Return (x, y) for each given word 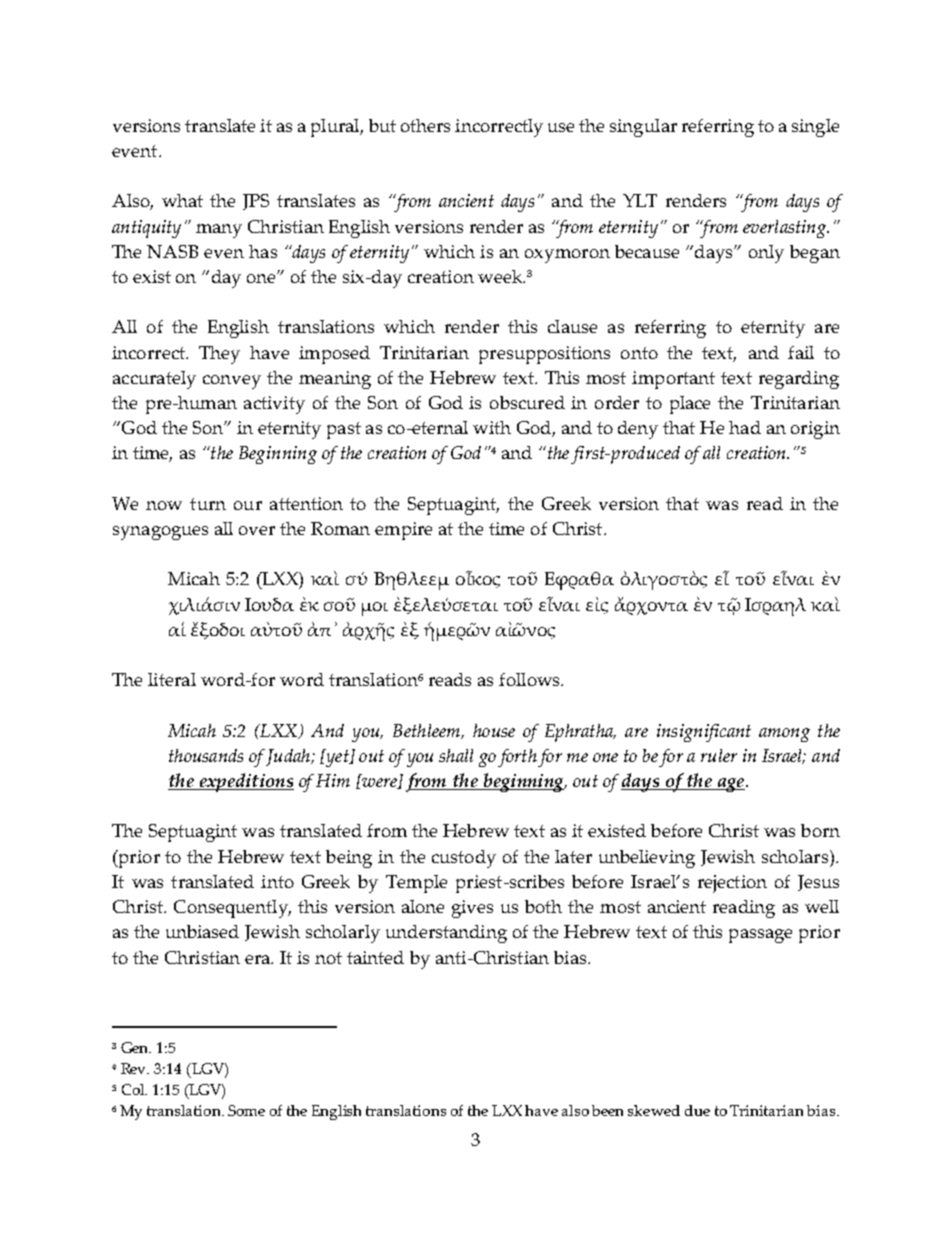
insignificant (704, 733)
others (425, 125)
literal (172, 679)
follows (530, 679)
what (182, 200)
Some (246, 1110)
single (815, 128)
